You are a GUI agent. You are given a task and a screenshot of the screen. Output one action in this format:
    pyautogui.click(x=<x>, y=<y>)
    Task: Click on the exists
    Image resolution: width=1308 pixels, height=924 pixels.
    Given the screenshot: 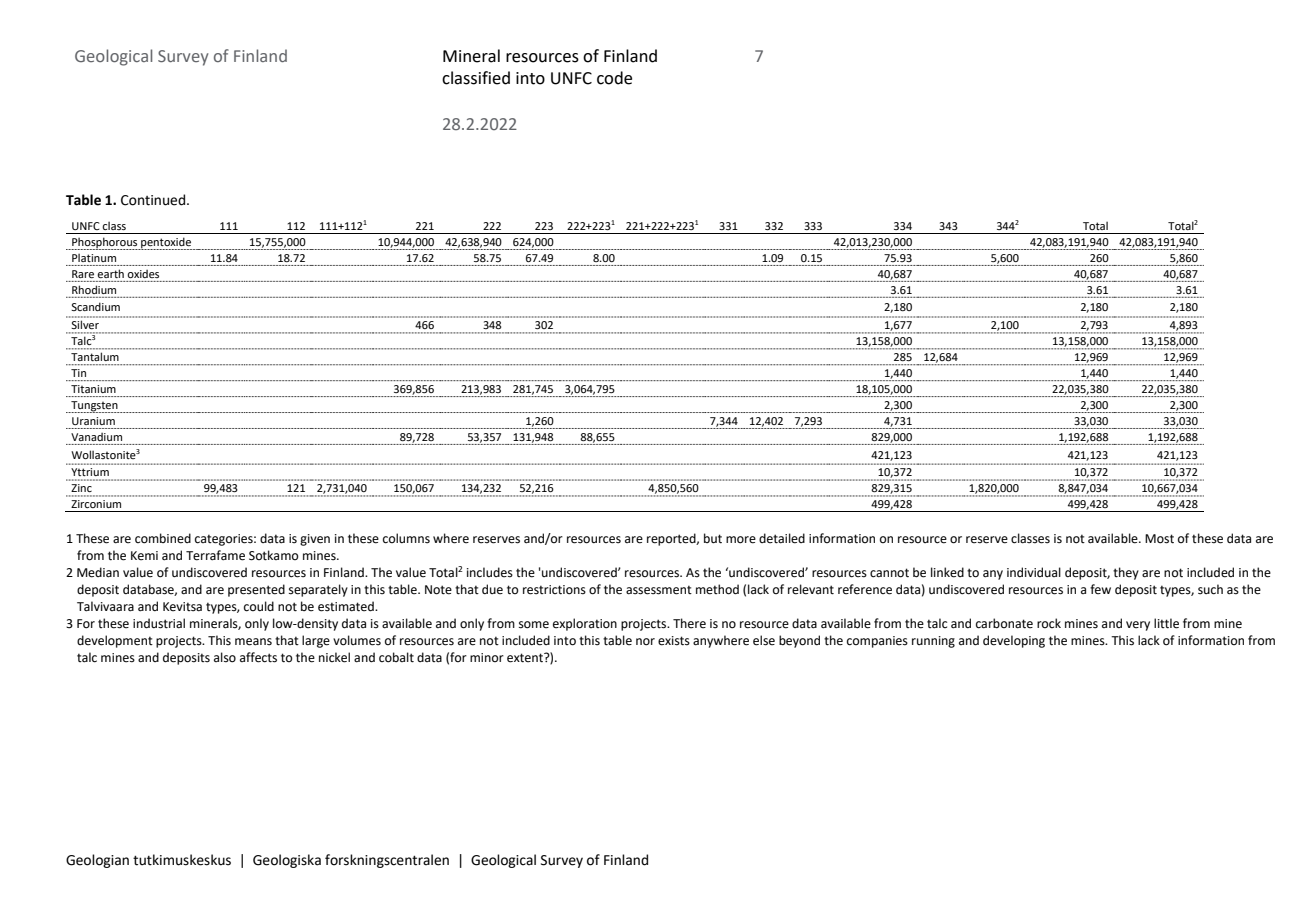 What is the action you would take?
    pyautogui.click(x=674, y=641)
